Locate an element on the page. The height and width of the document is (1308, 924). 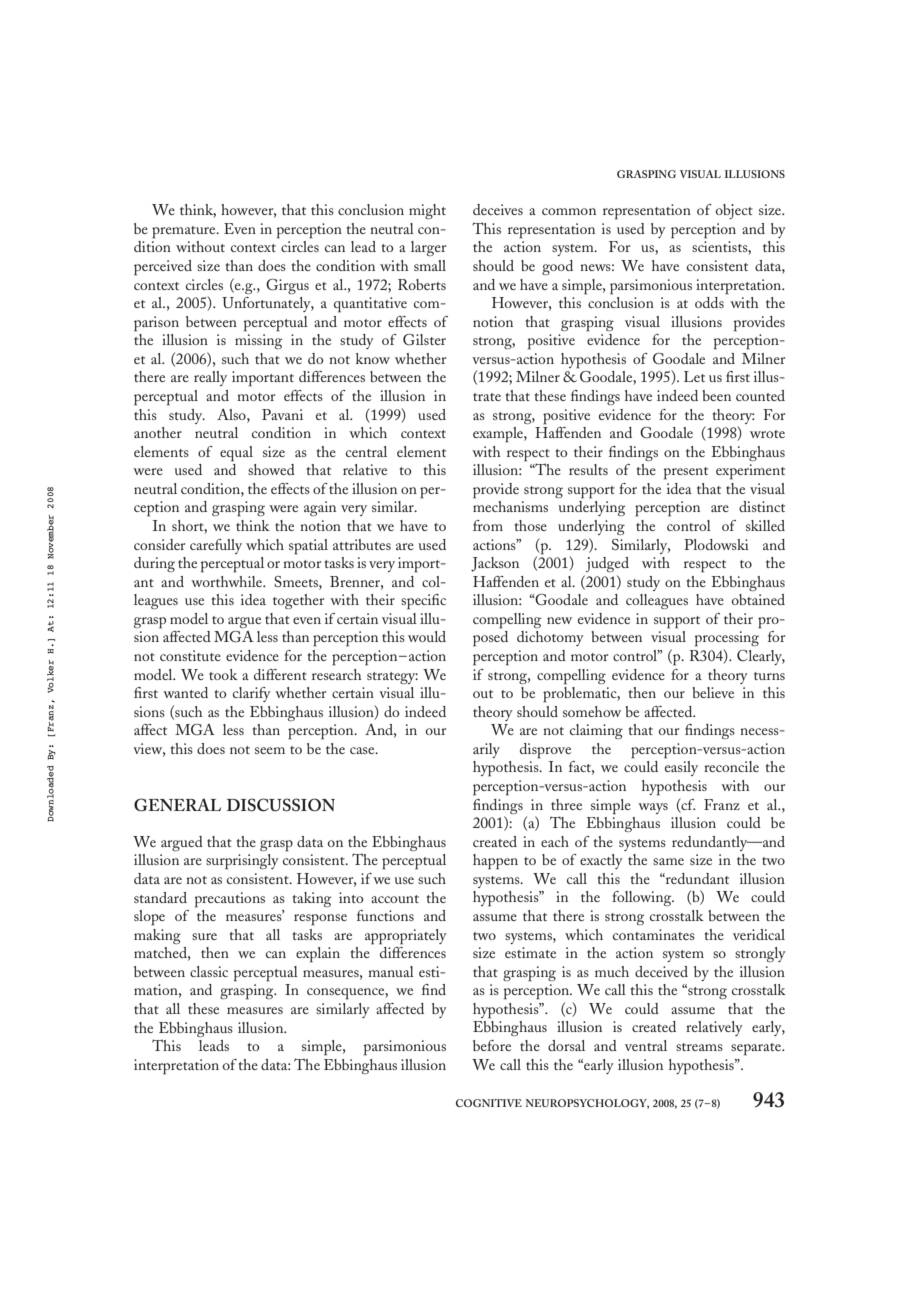
processing is located at coordinates (727, 639).
